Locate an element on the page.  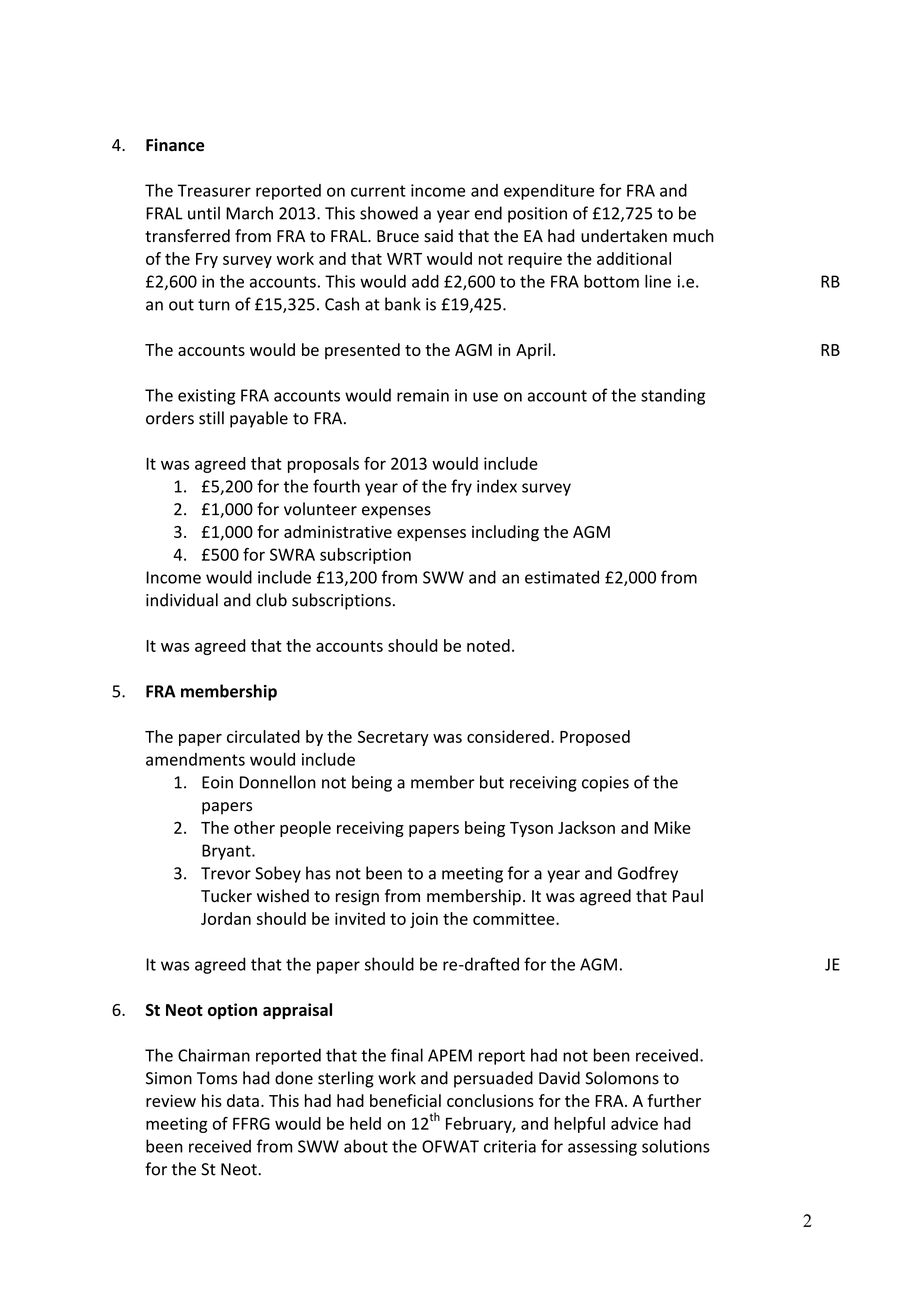
undertaken is located at coordinates (624, 236).
